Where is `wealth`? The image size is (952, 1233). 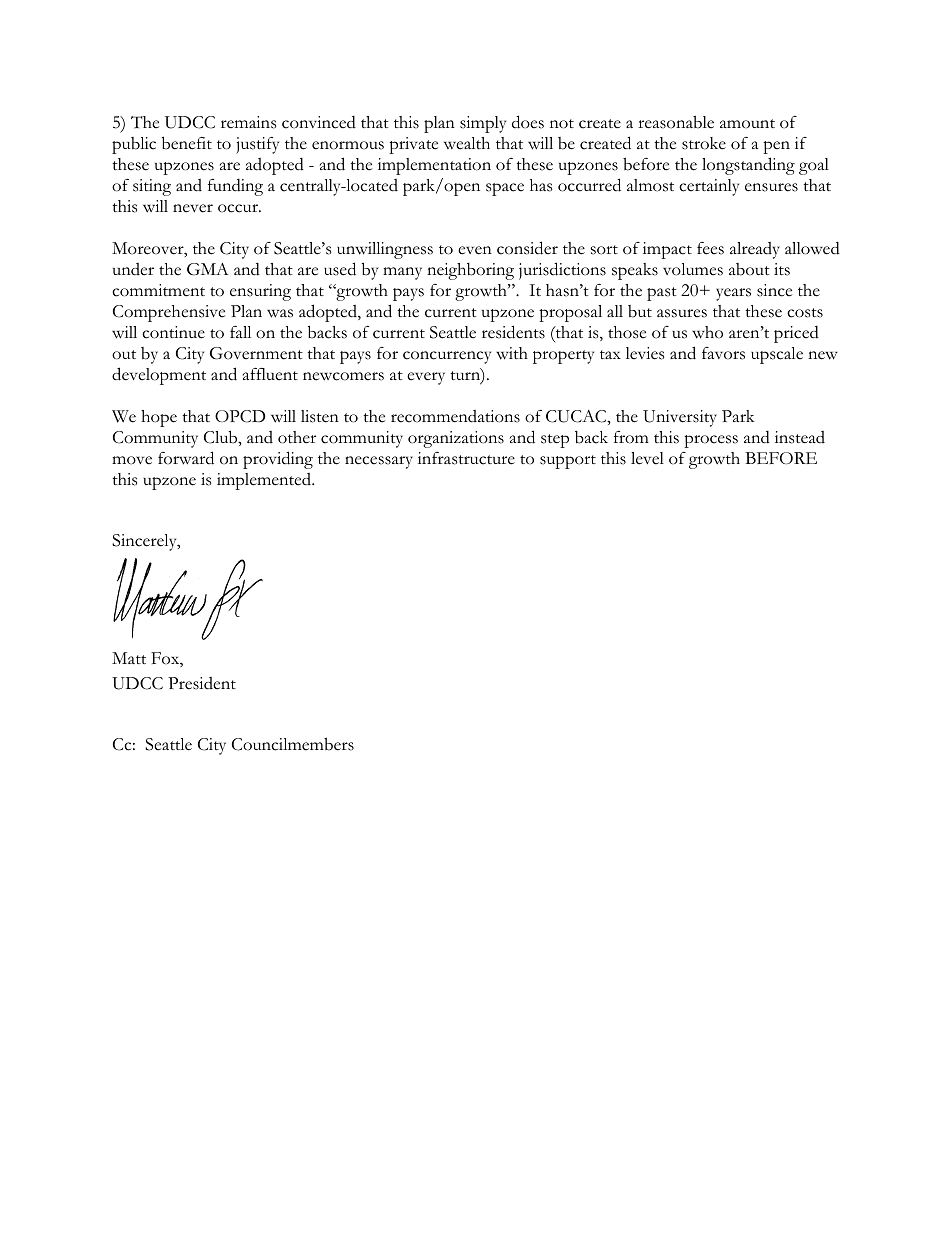
wealth is located at coordinates (467, 143).
